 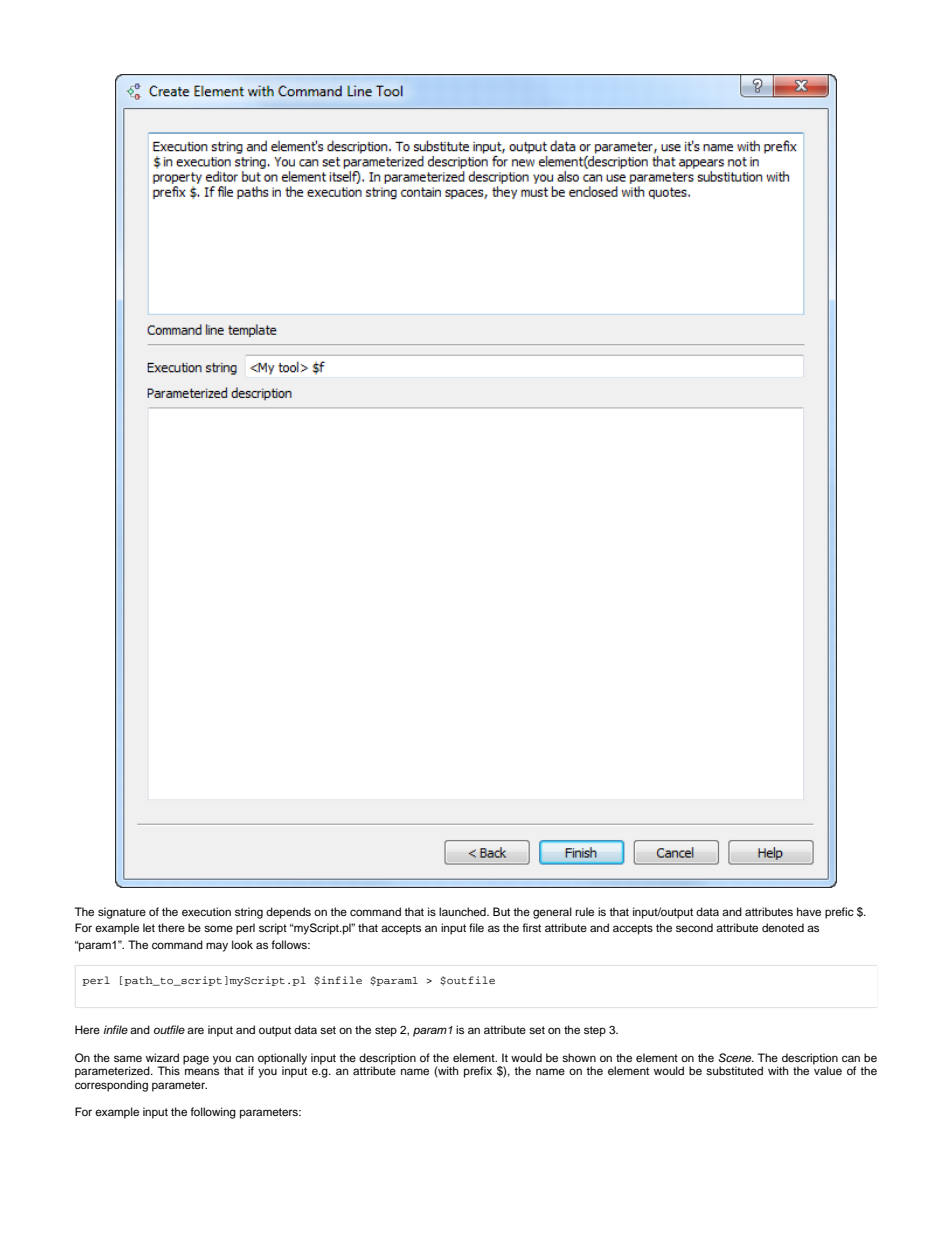 I want to click on launched, so click(x=463, y=911).
